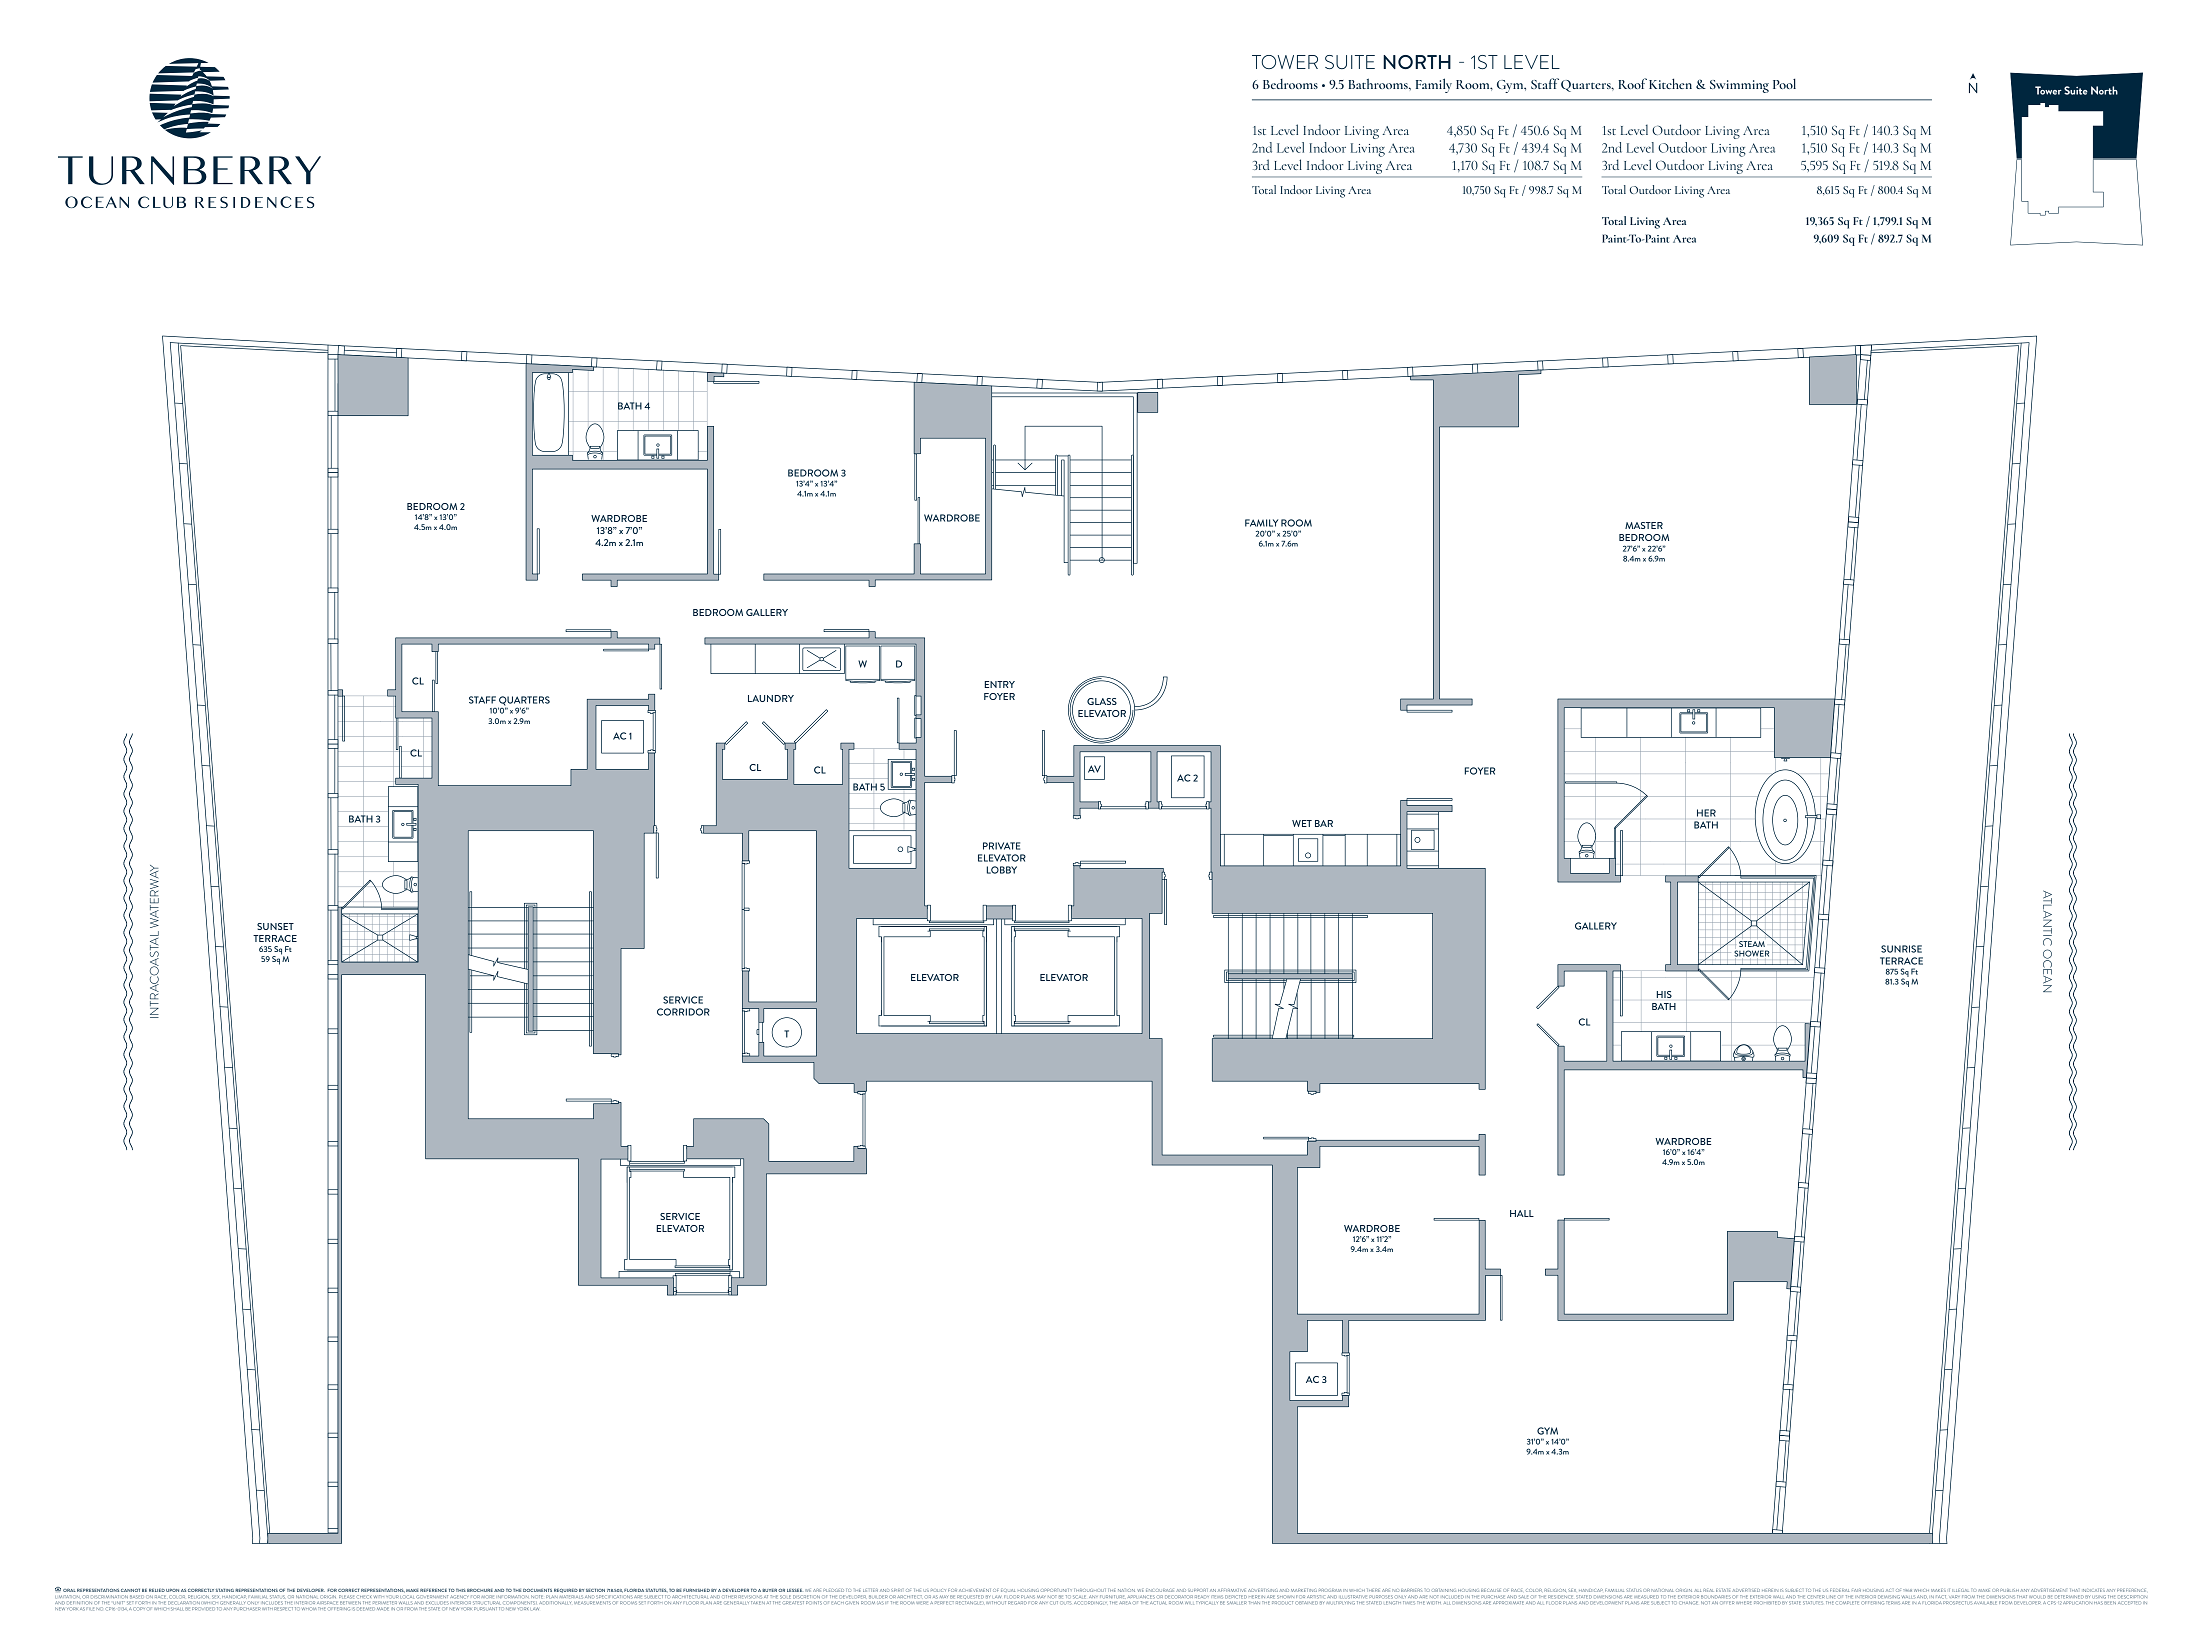 The image size is (2203, 1652). Describe the element at coordinates (1901, 949) in the page. I see `SUNRISE` at that location.
